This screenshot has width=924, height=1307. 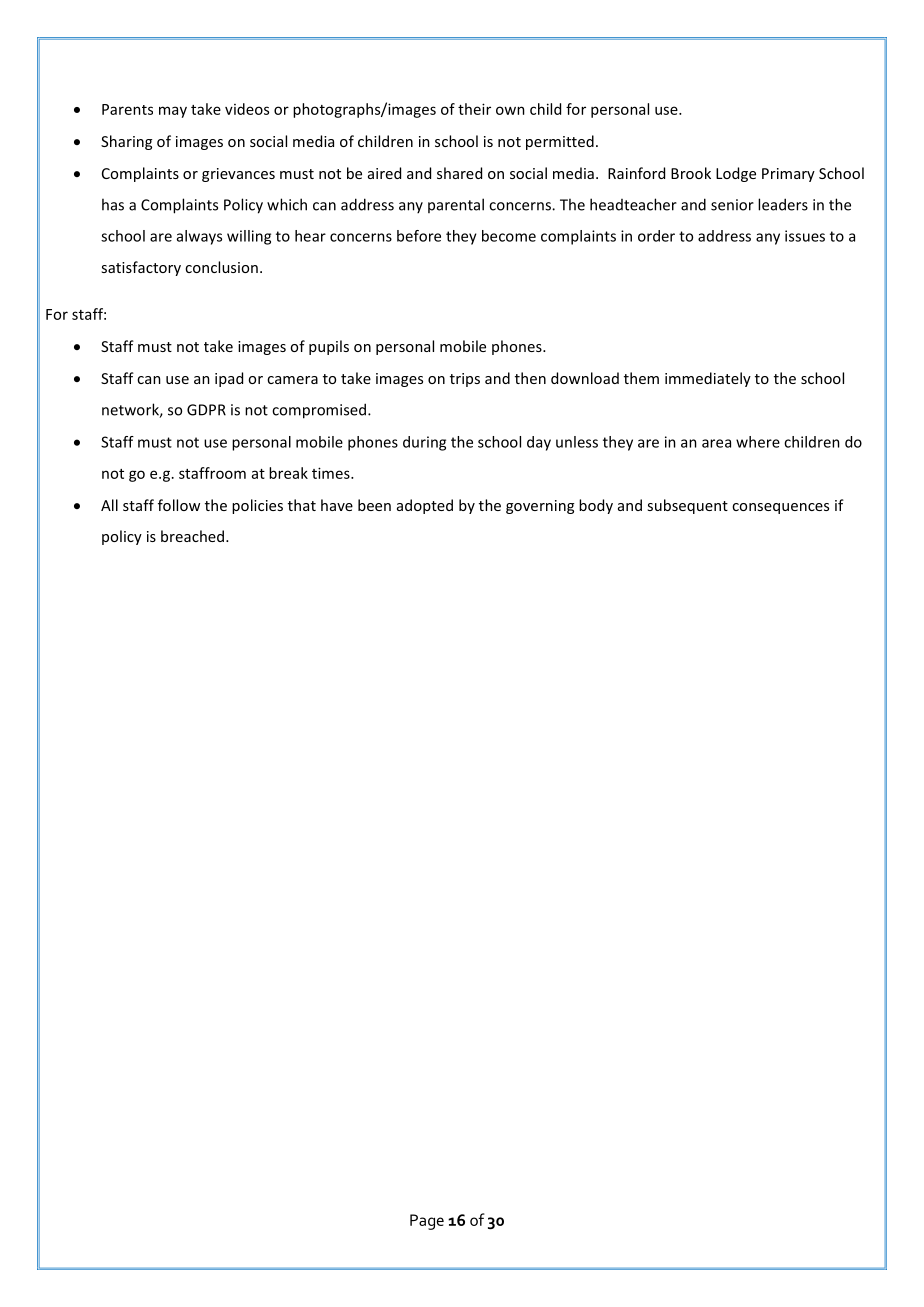 I want to click on Lodge, so click(x=736, y=174).
